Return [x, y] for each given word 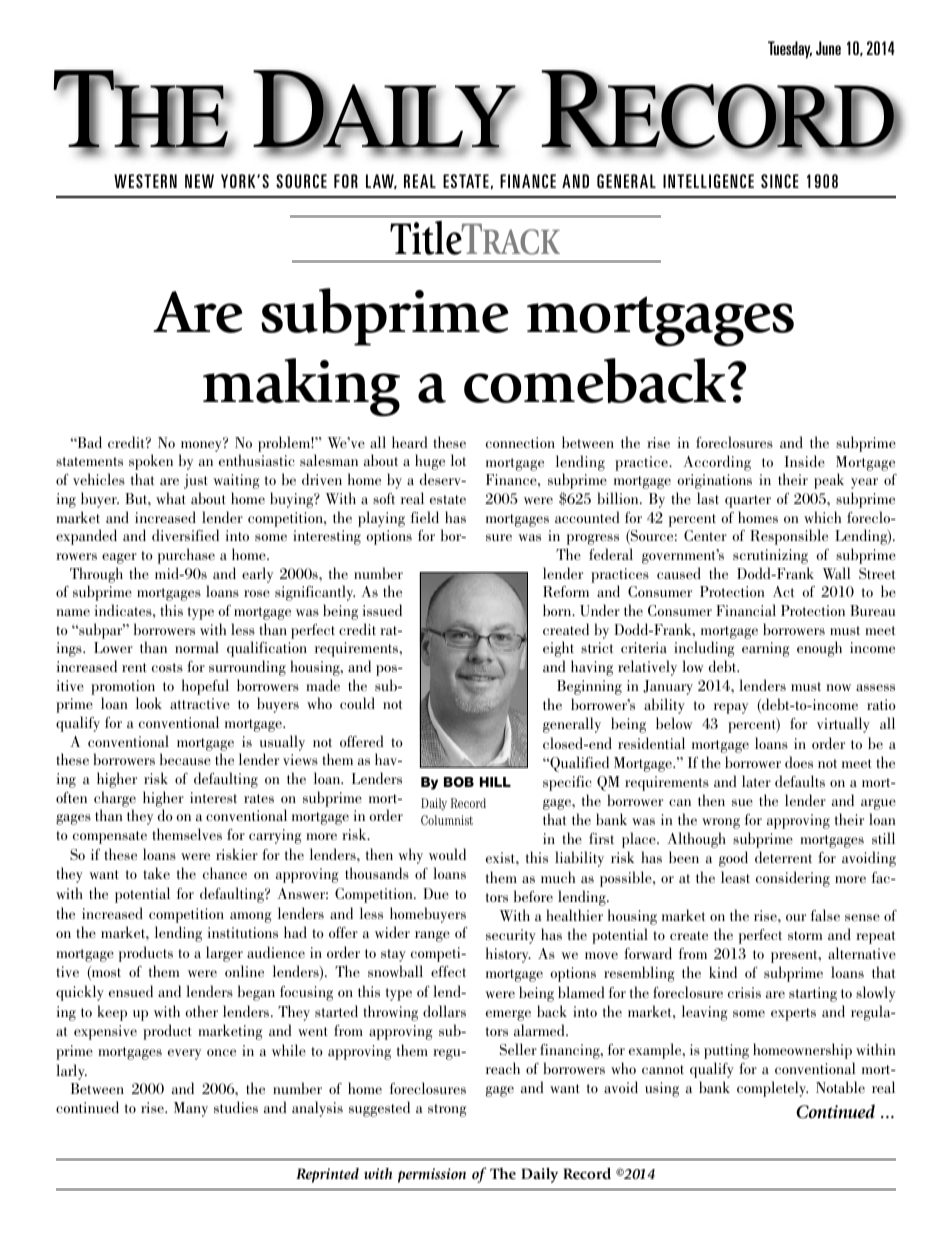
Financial [746, 610]
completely [772, 1089]
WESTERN [145, 181]
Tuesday [790, 50]
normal [197, 647]
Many [191, 1109]
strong [447, 1110]
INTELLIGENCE [708, 181]
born [558, 610]
